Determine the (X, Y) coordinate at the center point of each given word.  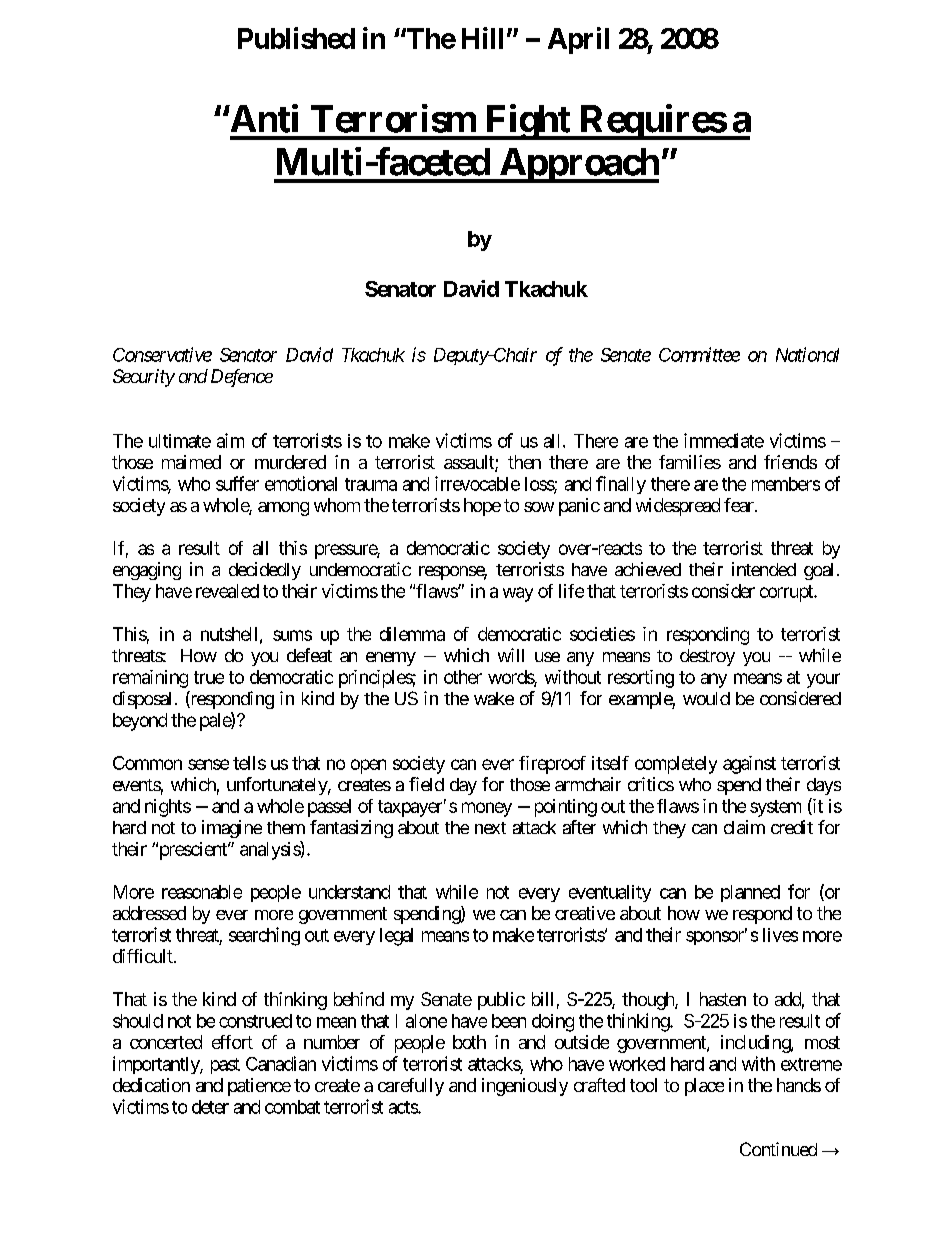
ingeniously (525, 1087)
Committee (699, 354)
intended (764, 569)
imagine (232, 829)
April (578, 40)
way (518, 594)
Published (296, 38)
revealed (227, 591)
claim (744, 827)
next (490, 828)
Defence (242, 378)
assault (470, 463)
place (704, 1087)
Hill (482, 38)
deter (210, 1107)
